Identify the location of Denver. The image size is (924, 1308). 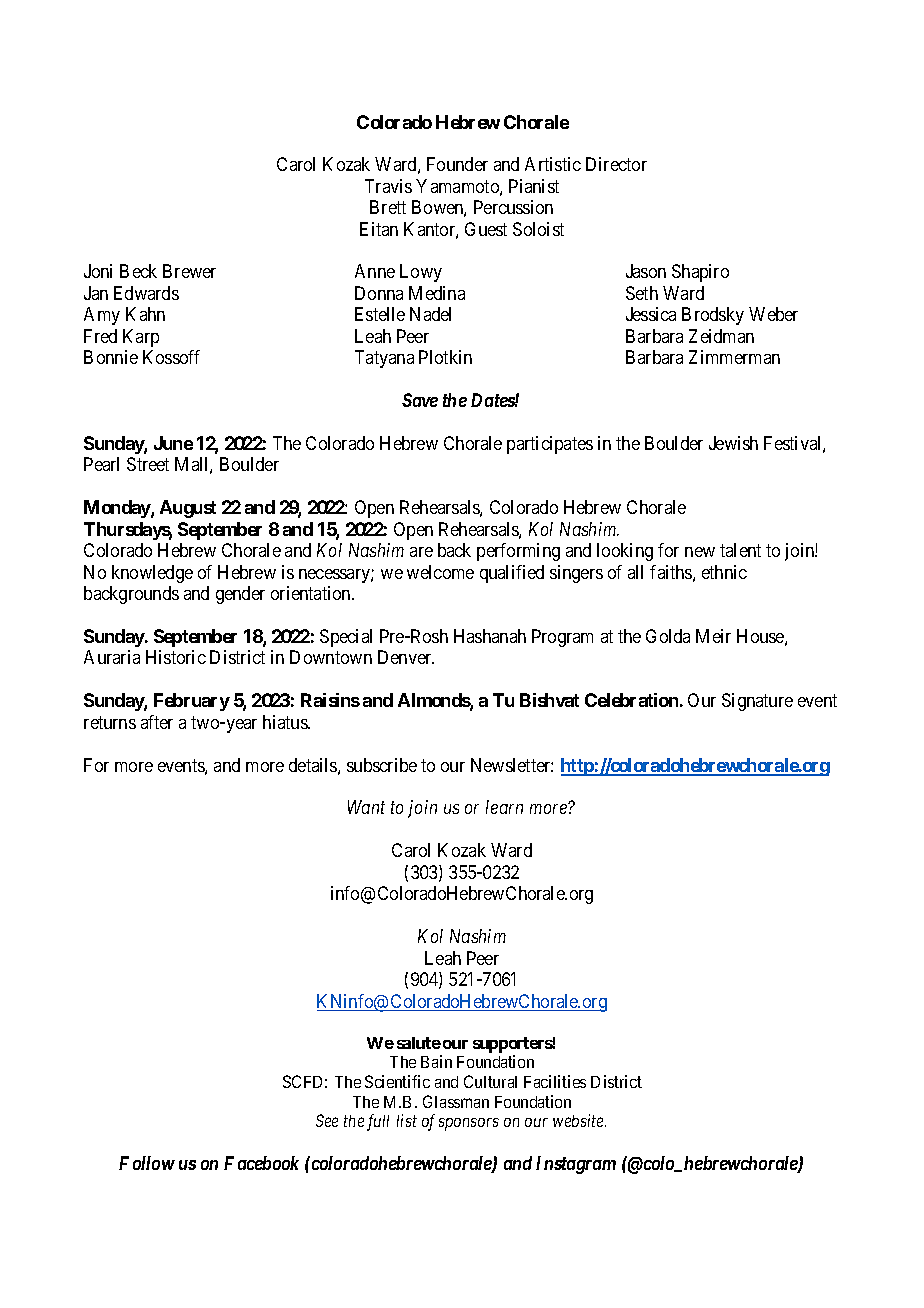
(406, 657).
